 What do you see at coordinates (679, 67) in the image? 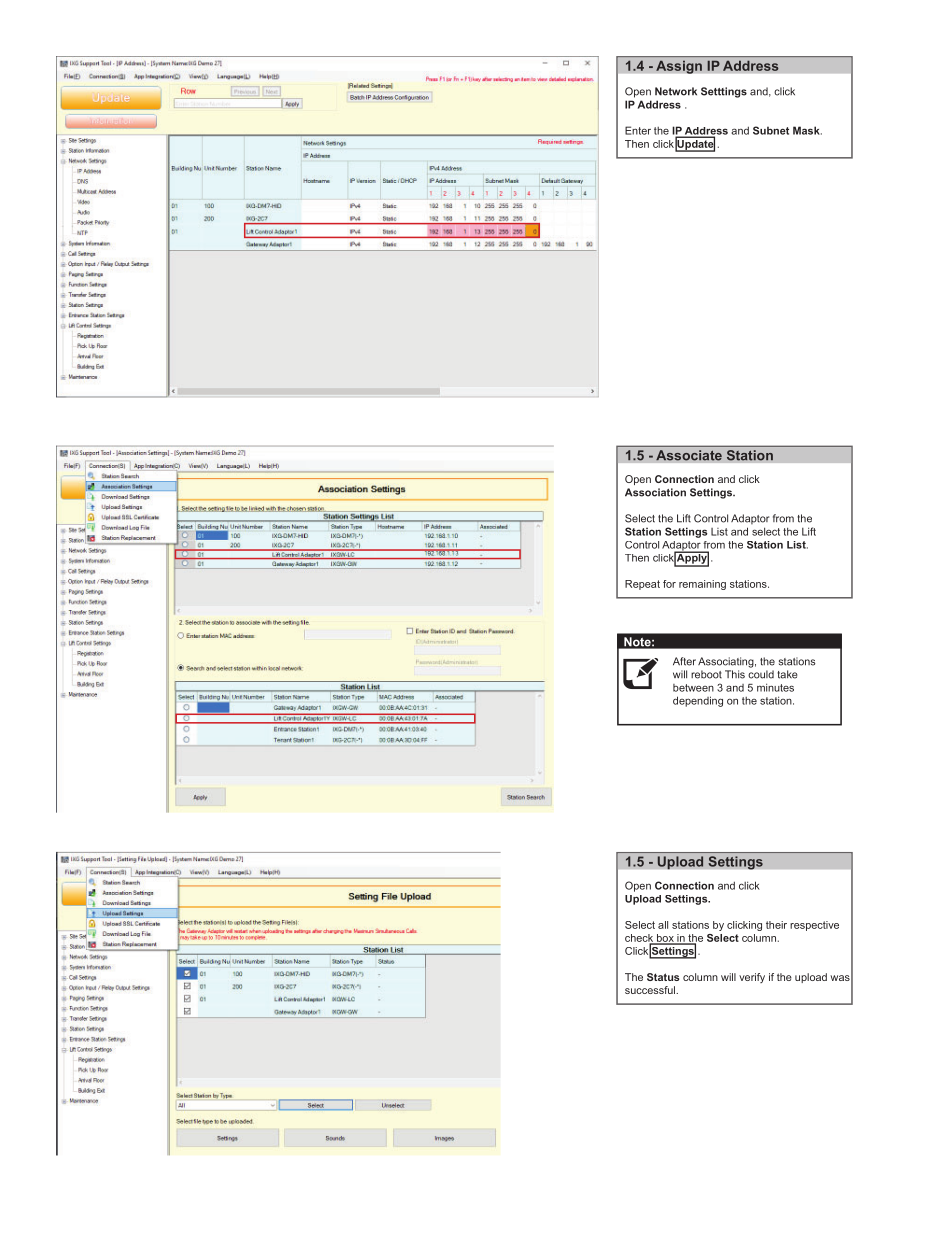
I see `Assign` at bounding box center [679, 67].
